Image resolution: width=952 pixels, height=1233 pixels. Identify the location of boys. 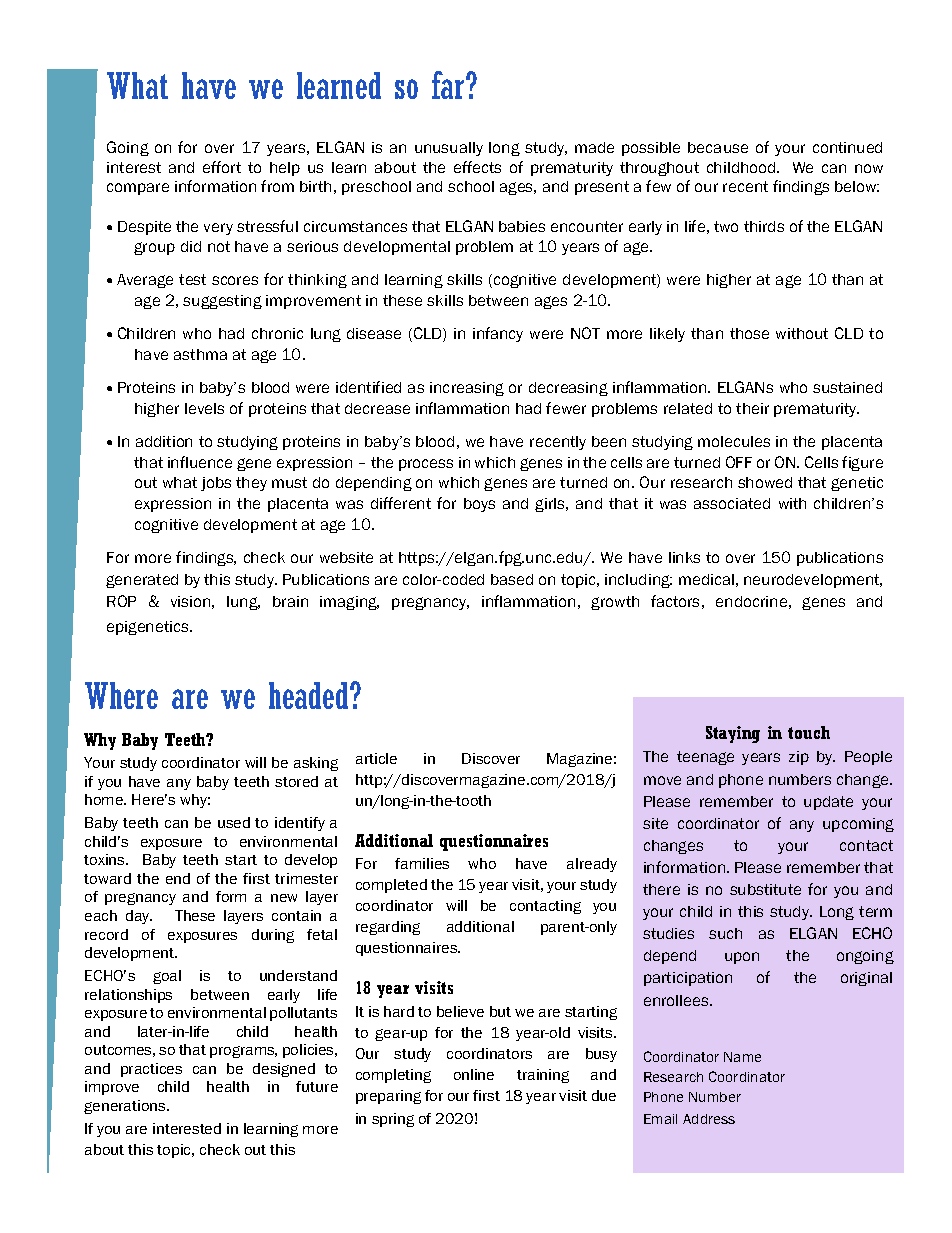
(479, 505).
